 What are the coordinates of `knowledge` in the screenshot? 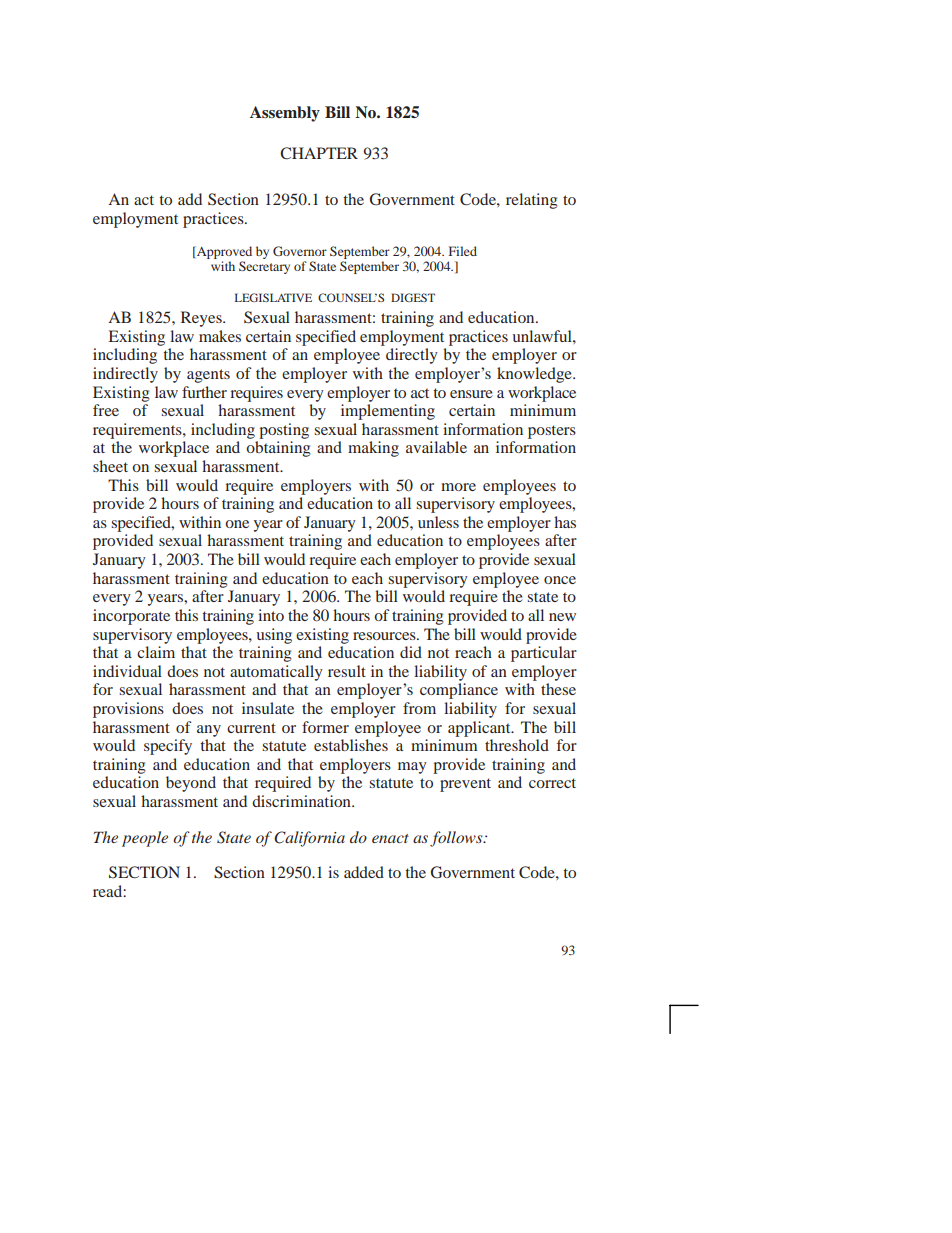 It's located at (535, 375).
